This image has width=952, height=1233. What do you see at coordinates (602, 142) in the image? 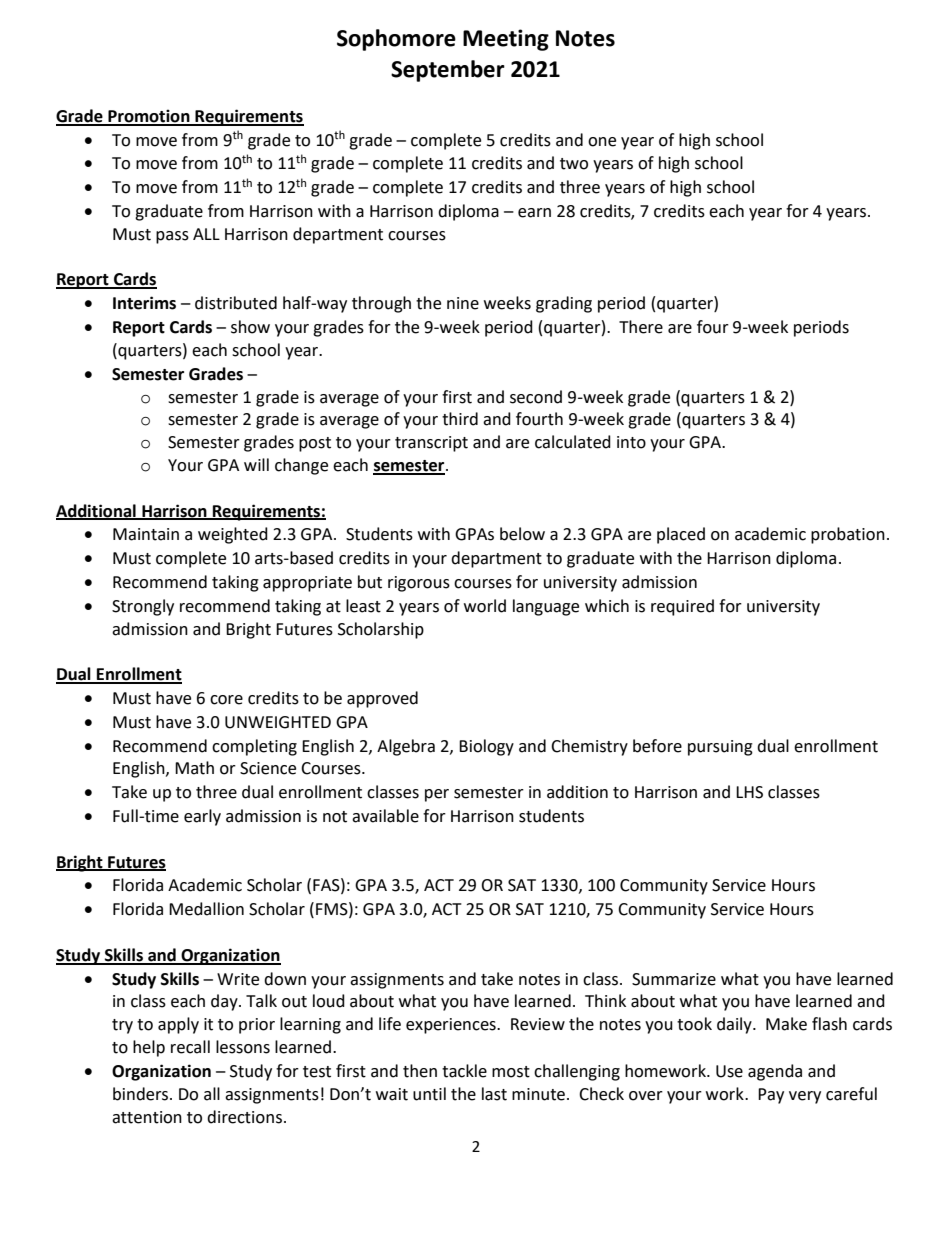
I see `one` at bounding box center [602, 142].
